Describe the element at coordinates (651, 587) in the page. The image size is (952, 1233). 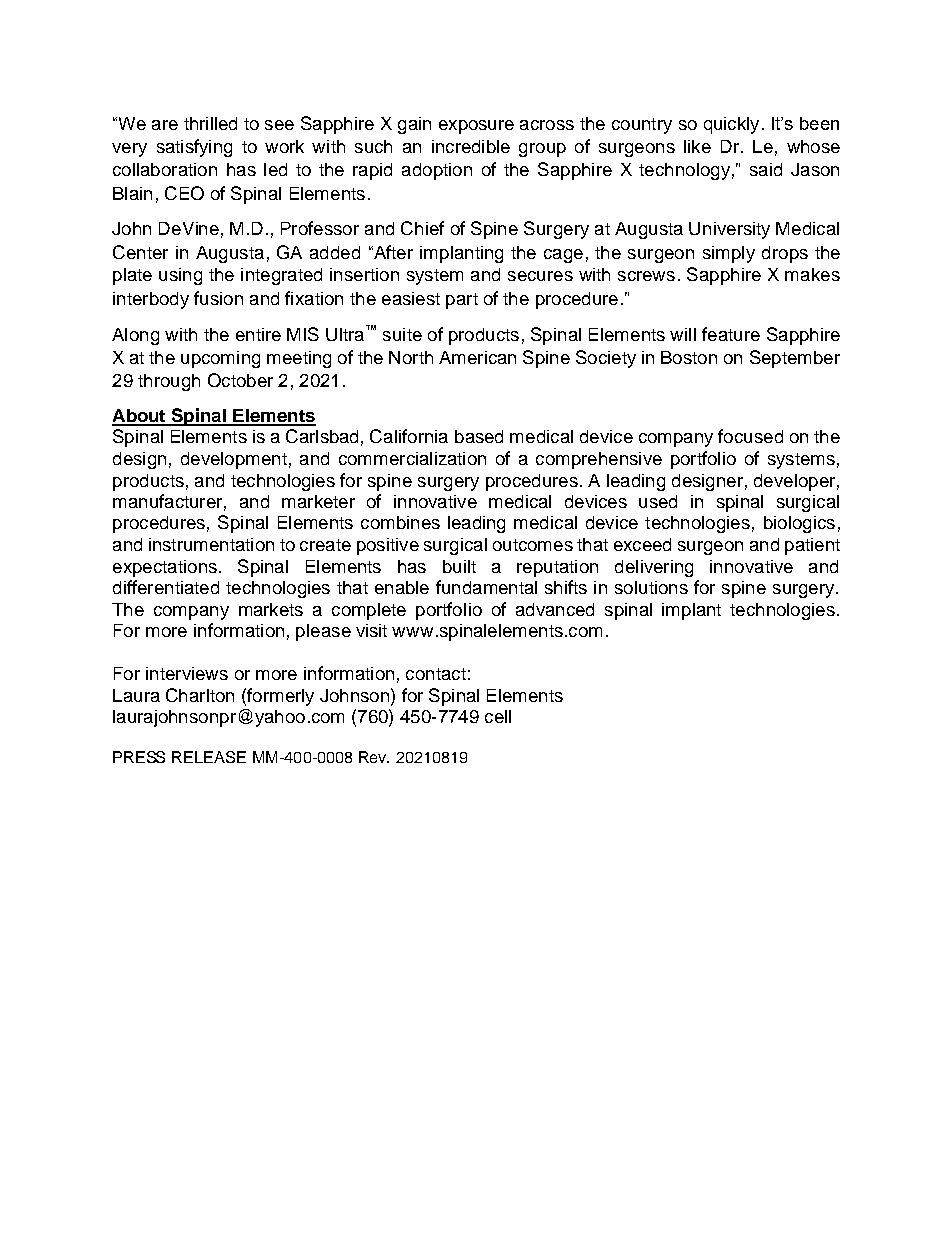
I see `solutions` at that location.
